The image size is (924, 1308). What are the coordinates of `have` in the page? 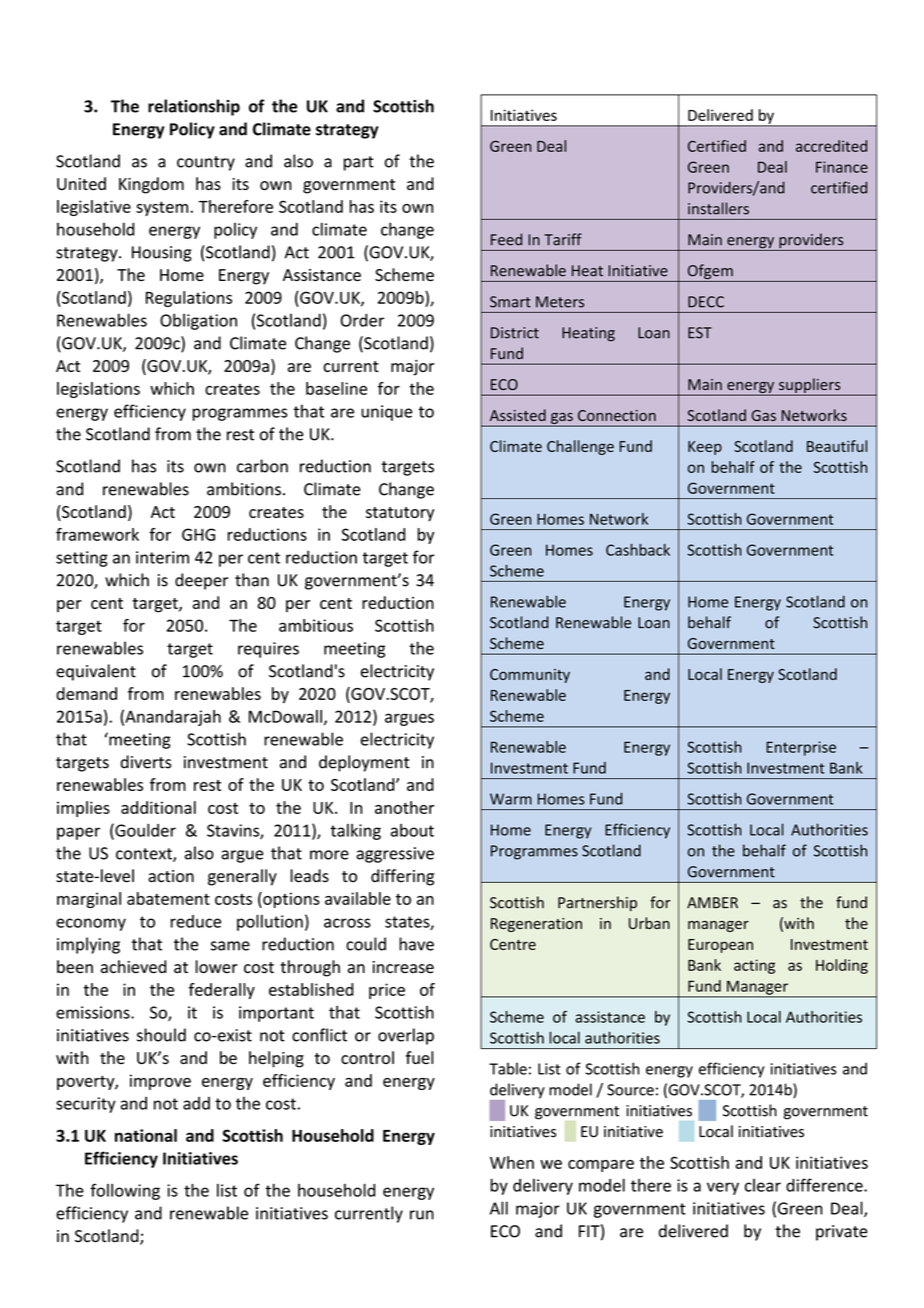 It's located at (416, 944).
